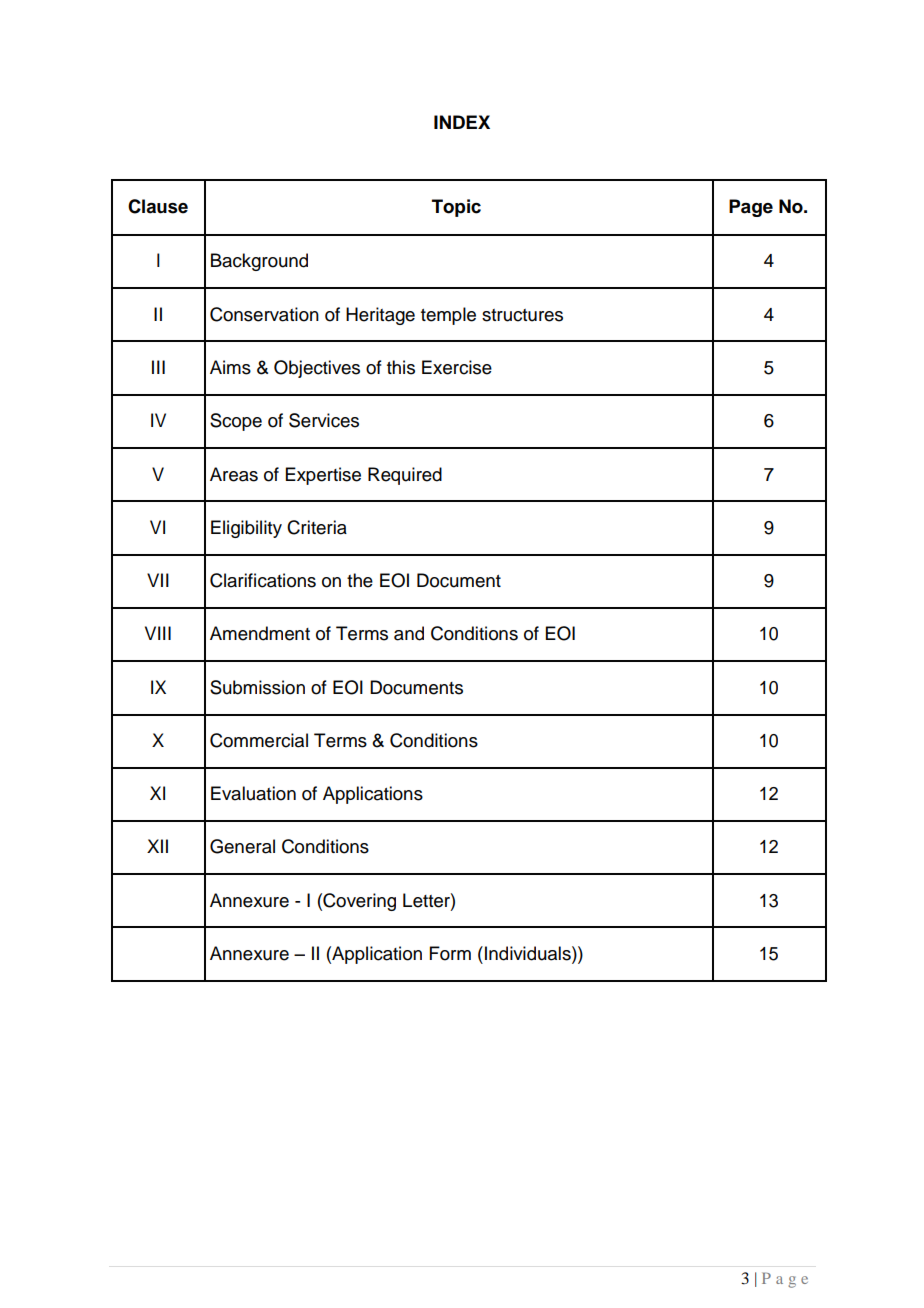 The image size is (924, 1308). I want to click on Form, so click(450, 953).
